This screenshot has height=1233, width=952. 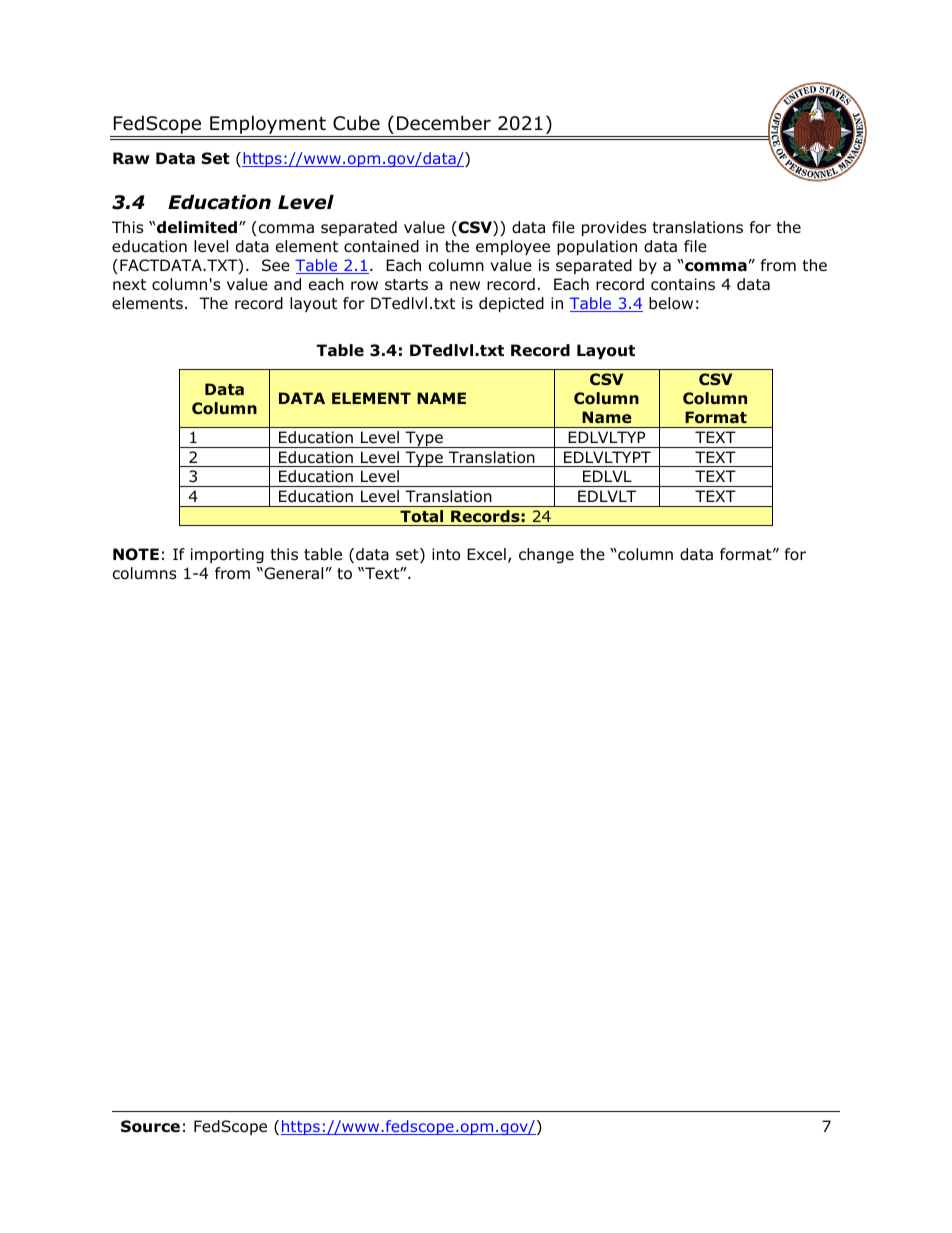 I want to click on into, so click(x=446, y=554).
